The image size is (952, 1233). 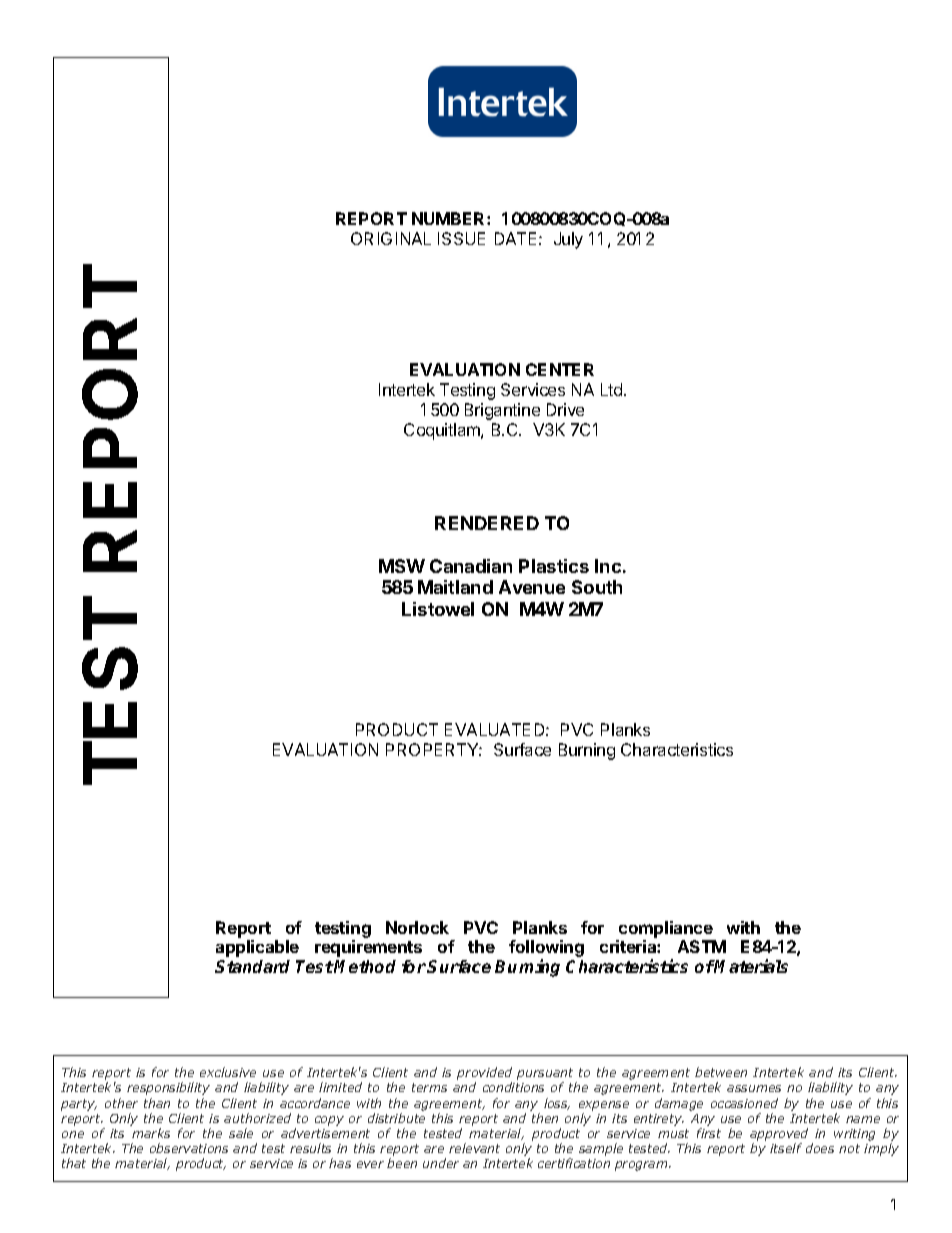 I want to click on MSW, so click(x=402, y=566).
